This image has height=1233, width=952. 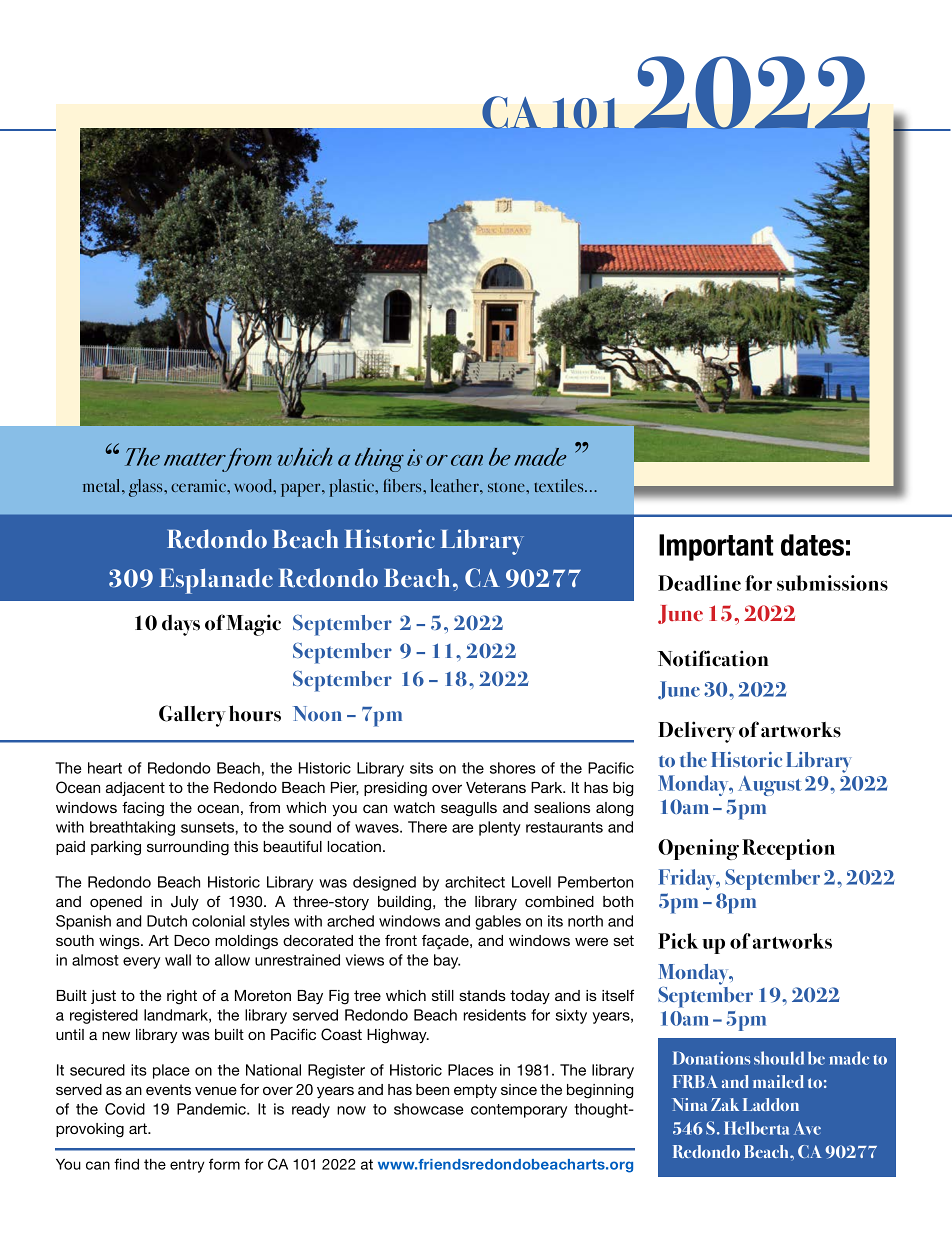 I want to click on Important, so click(x=716, y=547).
